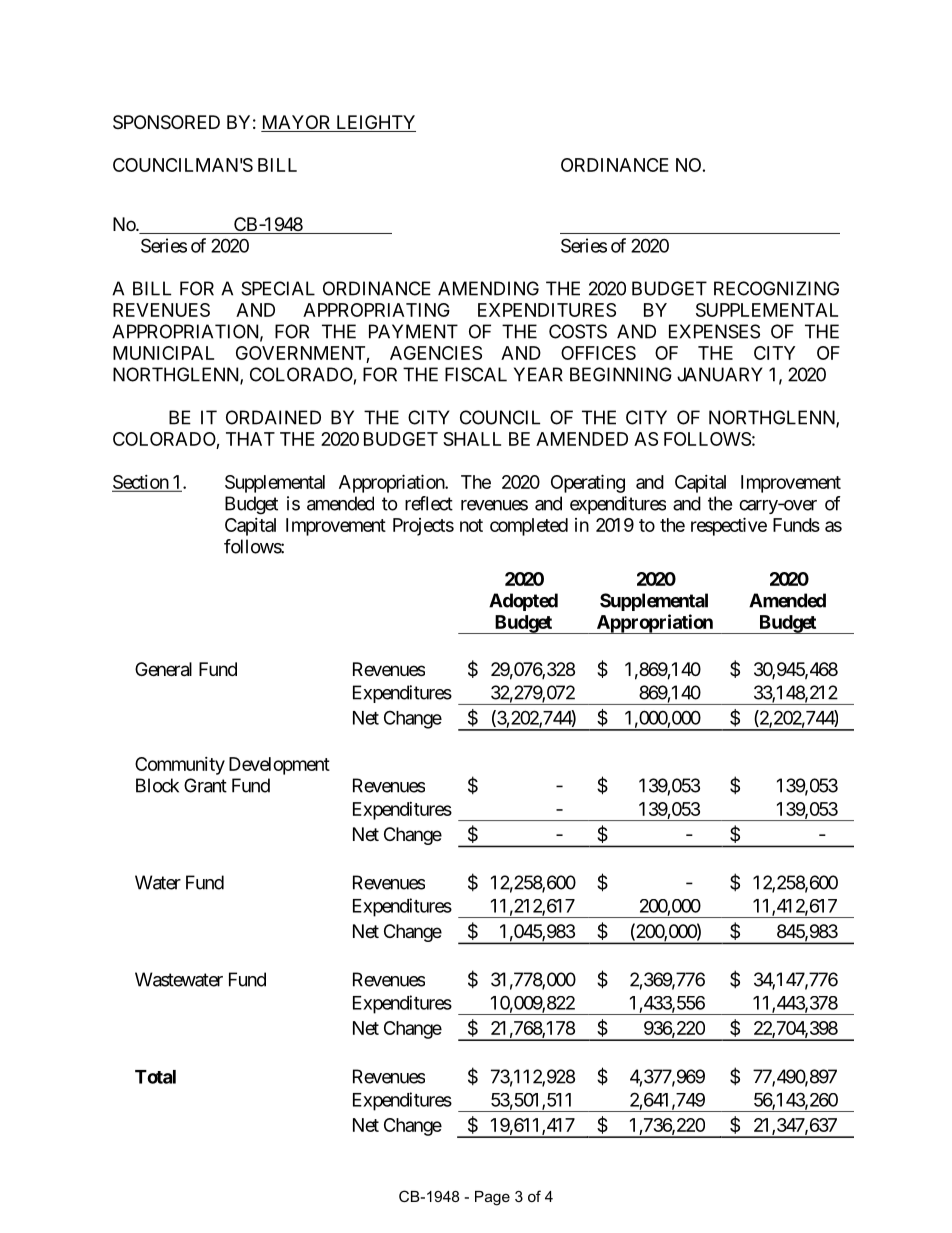 The width and height of the page is (952, 1233). Describe the element at coordinates (529, 527) in the page. I see `completed` at that location.
